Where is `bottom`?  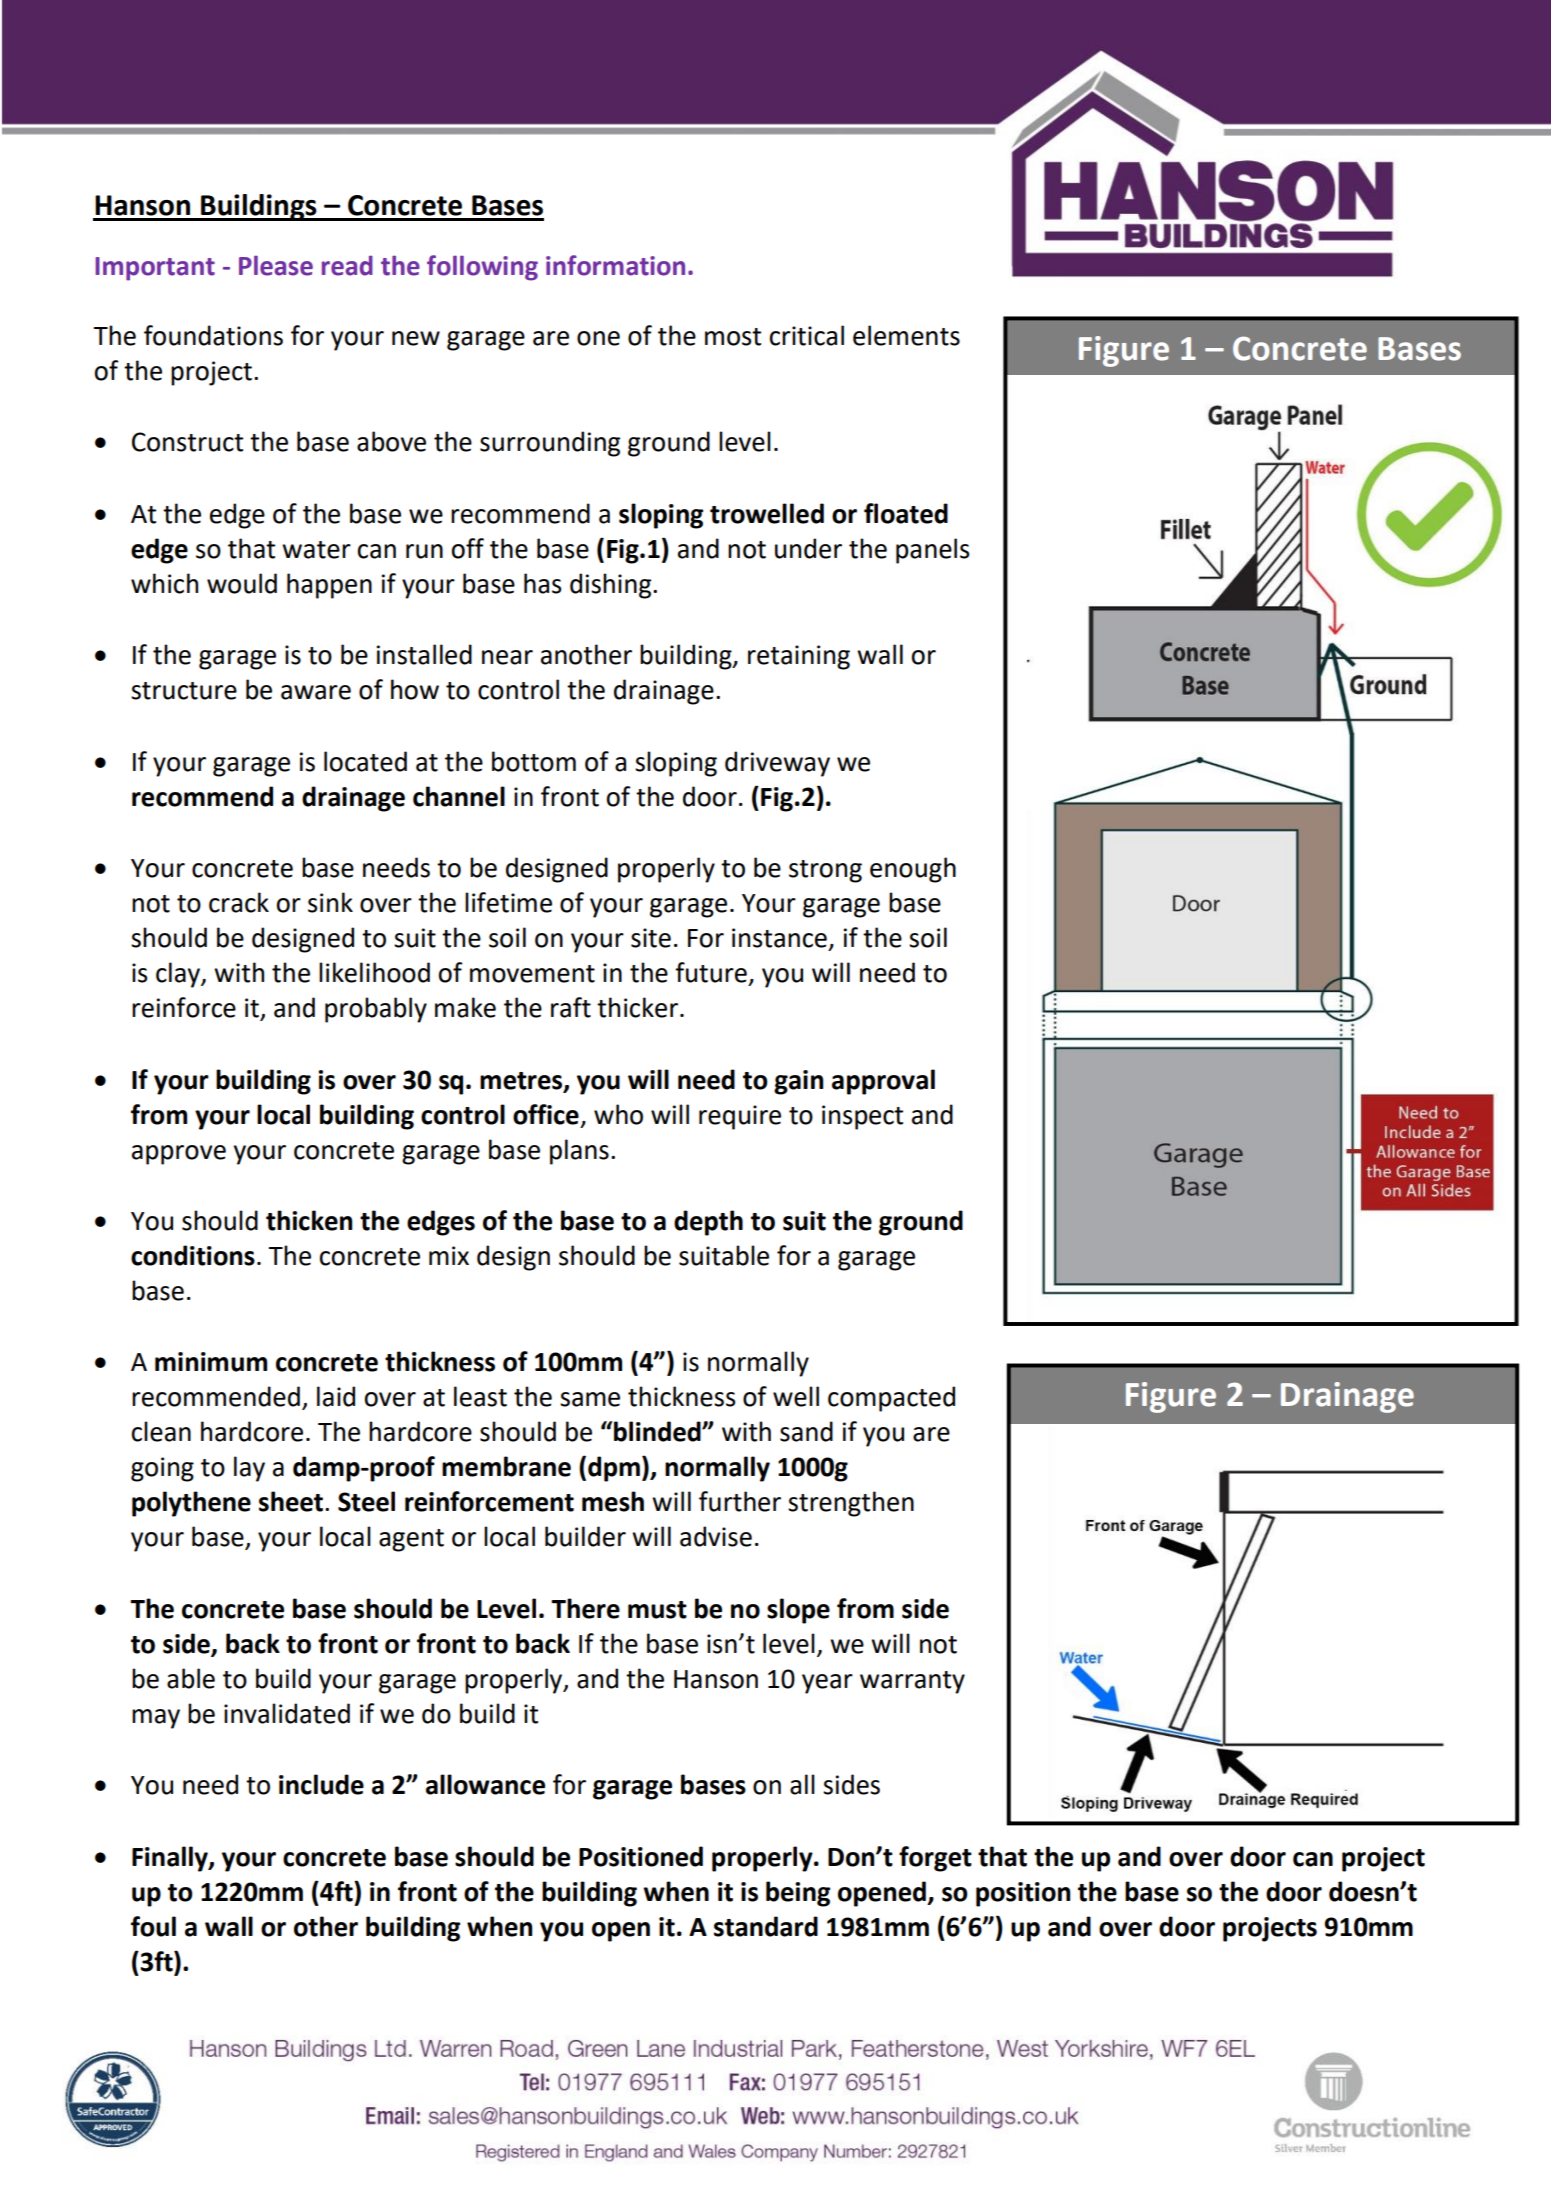 bottom is located at coordinates (534, 761).
